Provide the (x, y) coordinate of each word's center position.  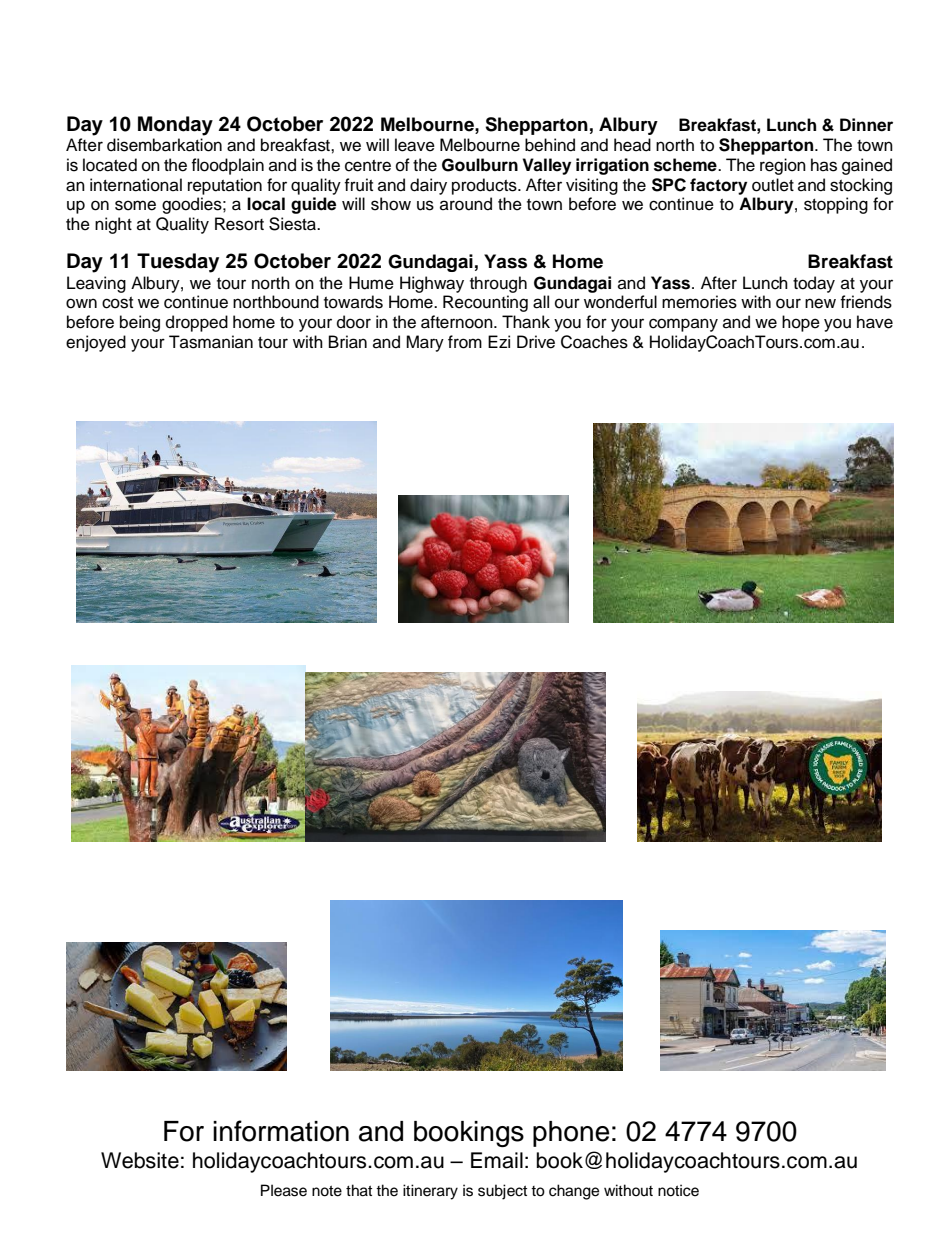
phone (571, 1134)
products (485, 186)
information (281, 1131)
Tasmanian (211, 342)
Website (140, 1160)
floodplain (227, 166)
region (783, 166)
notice (678, 1190)
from (465, 342)
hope (801, 323)
